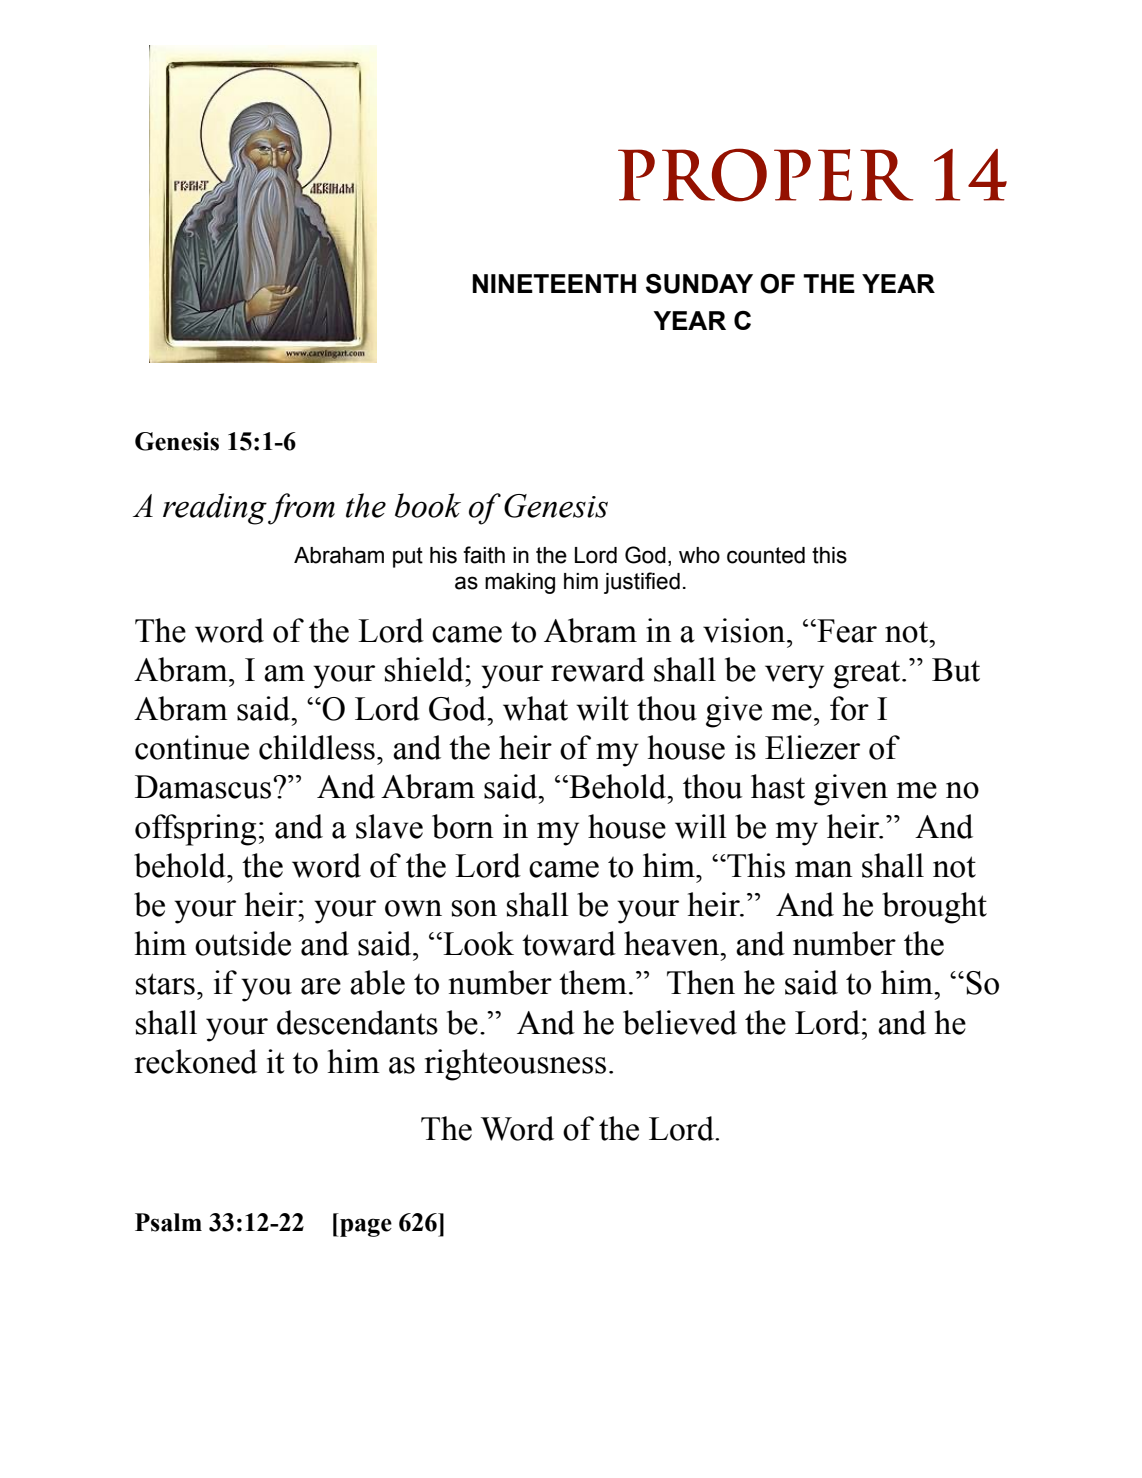 Image resolution: width=1142 pixels, height=1478 pixels. I want to click on born, so click(463, 826).
